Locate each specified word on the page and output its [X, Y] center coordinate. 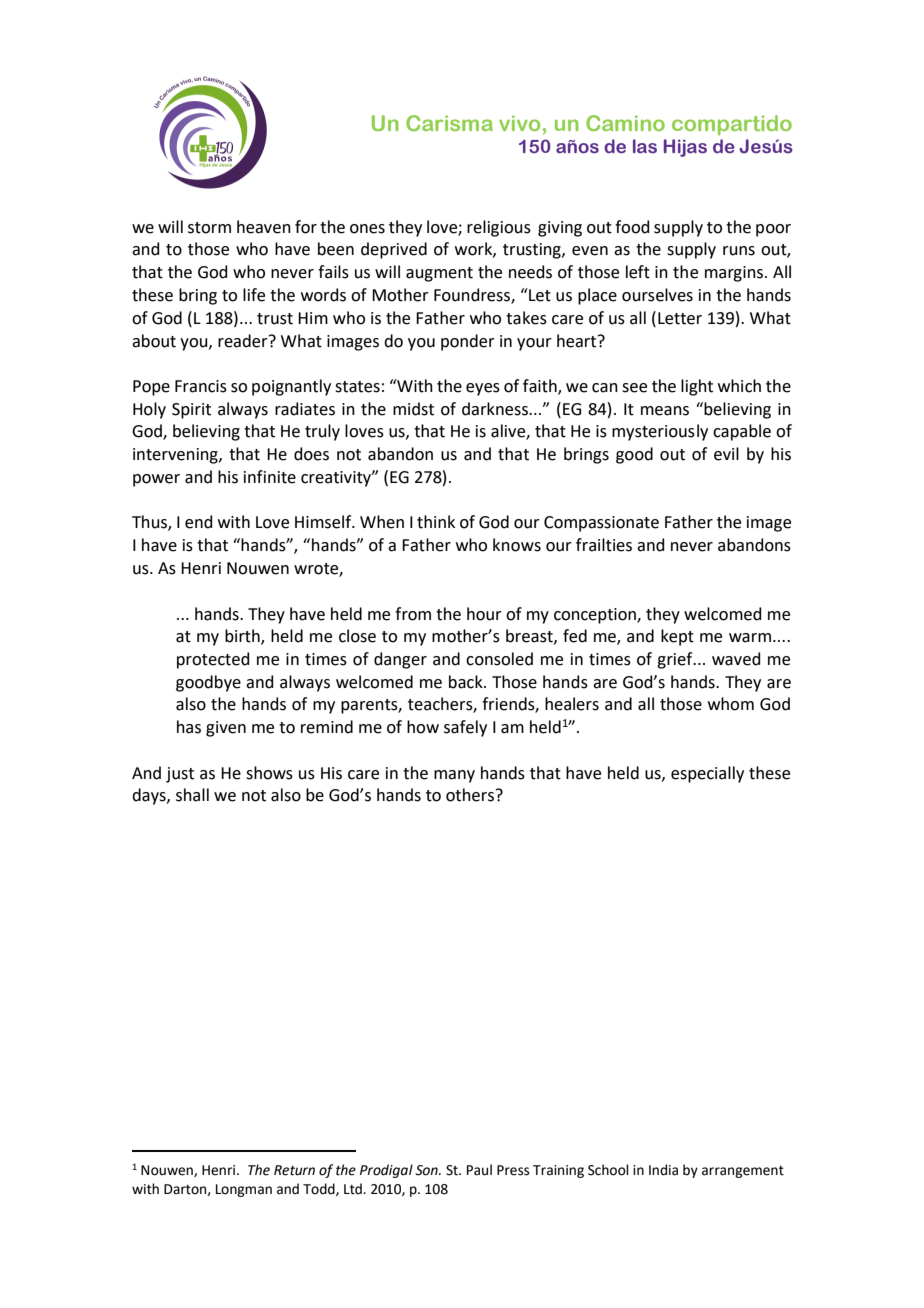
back [467, 682]
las [645, 146]
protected [213, 660]
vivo [519, 123]
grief [676, 660]
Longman [244, 1190]
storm [209, 228]
